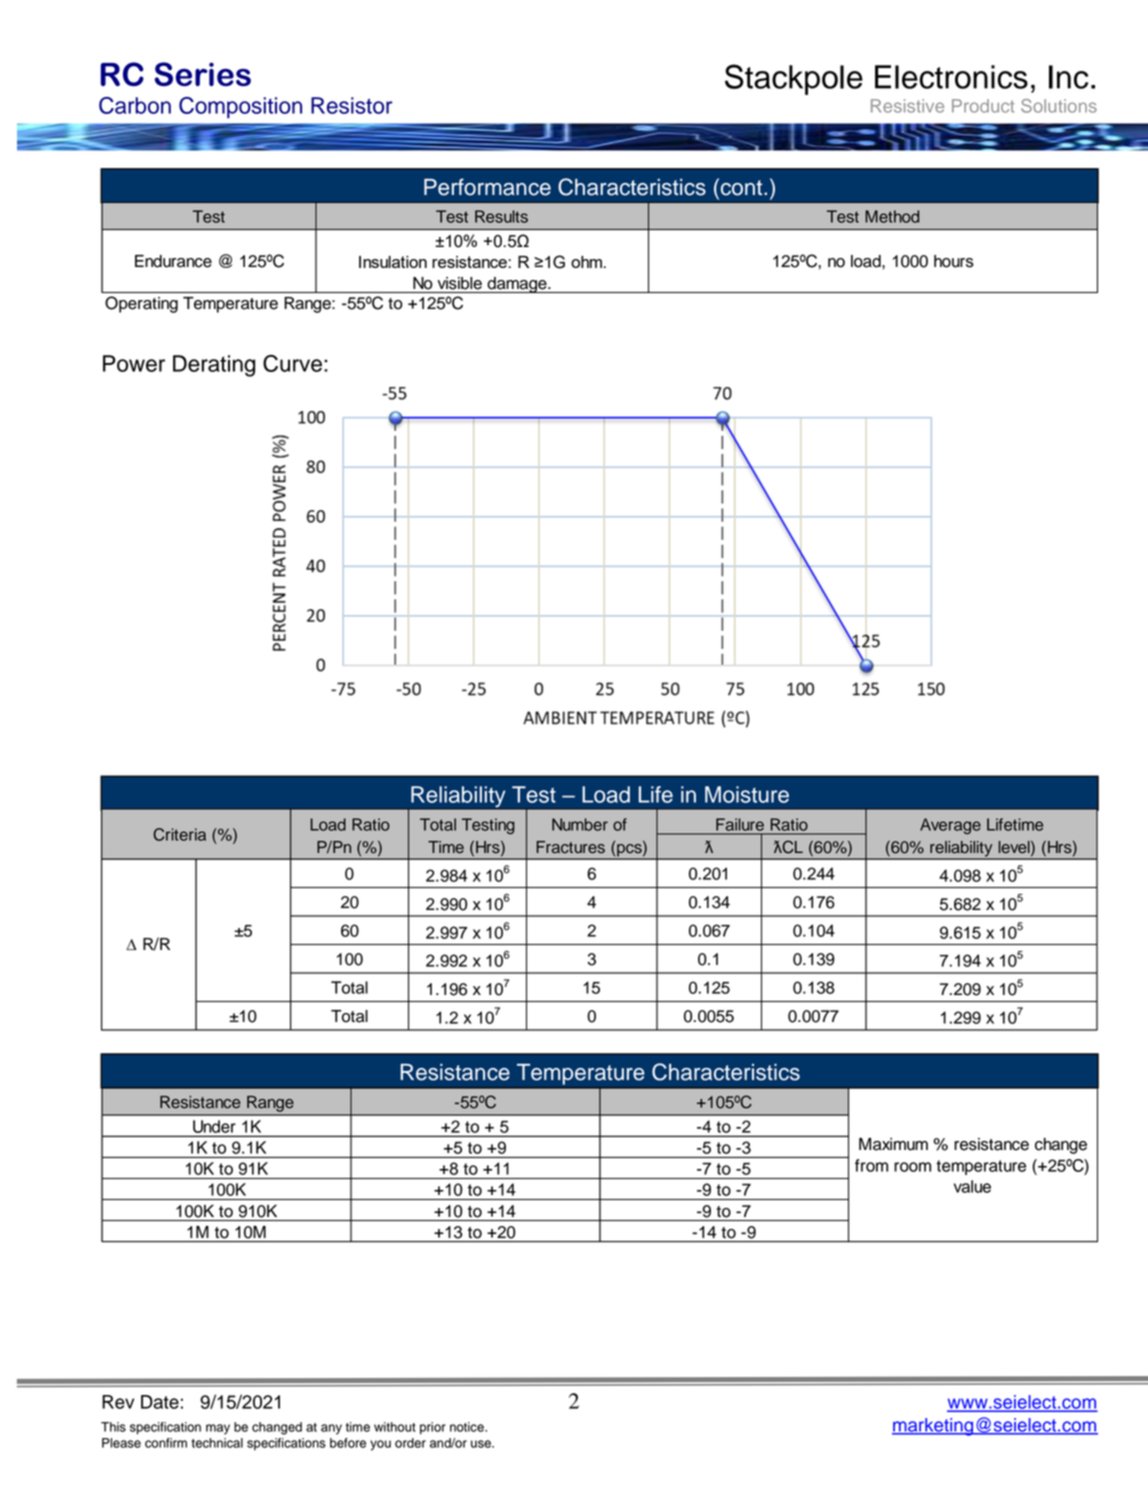 The width and height of the screenshot is (1148, 1486). What do you see at coordinates (218, 1429) in the screenshot?
I see `may` at bounding box center [218, 1429].
